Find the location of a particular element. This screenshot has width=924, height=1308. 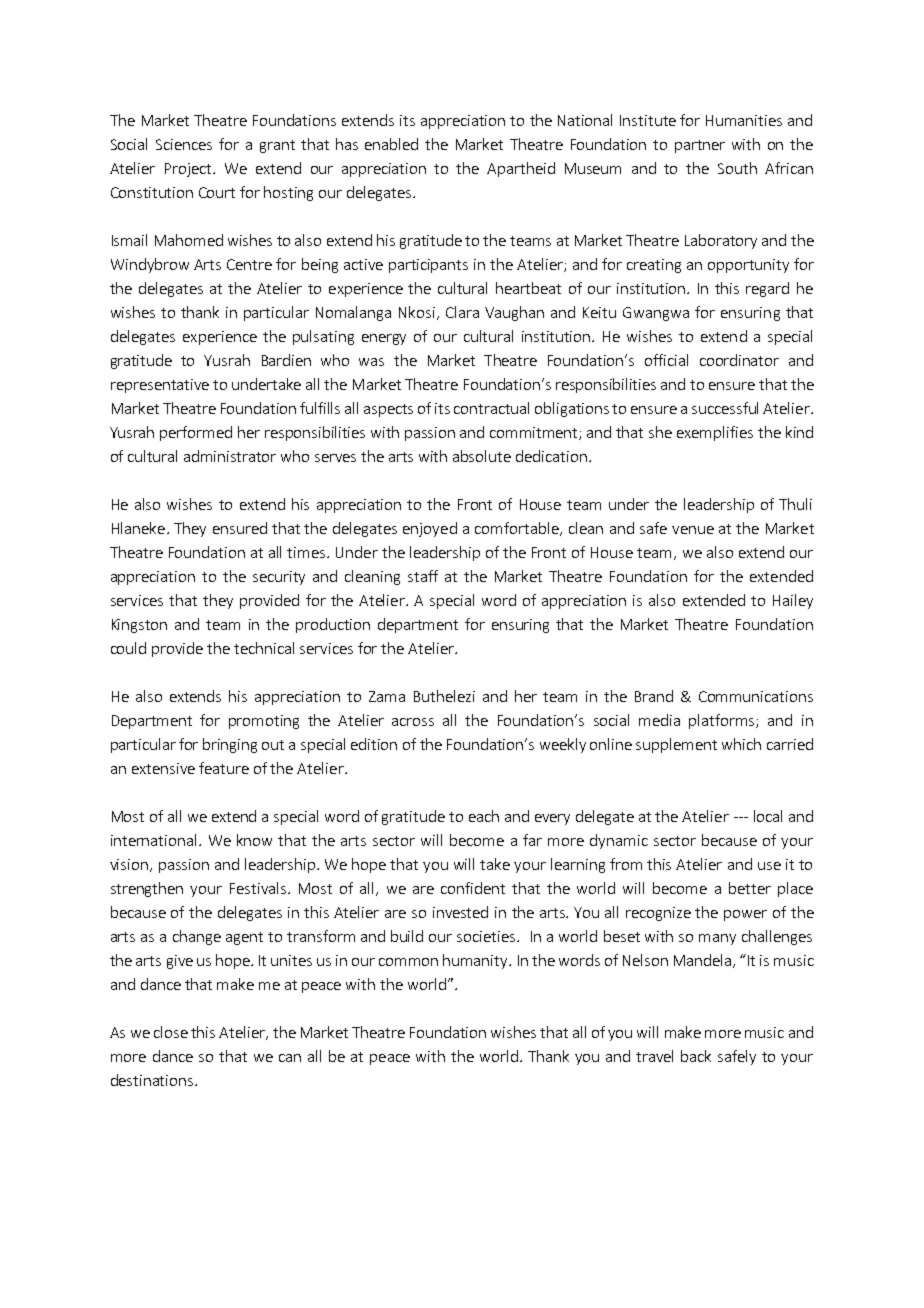

humanity is located at coordinates (476, 961).
